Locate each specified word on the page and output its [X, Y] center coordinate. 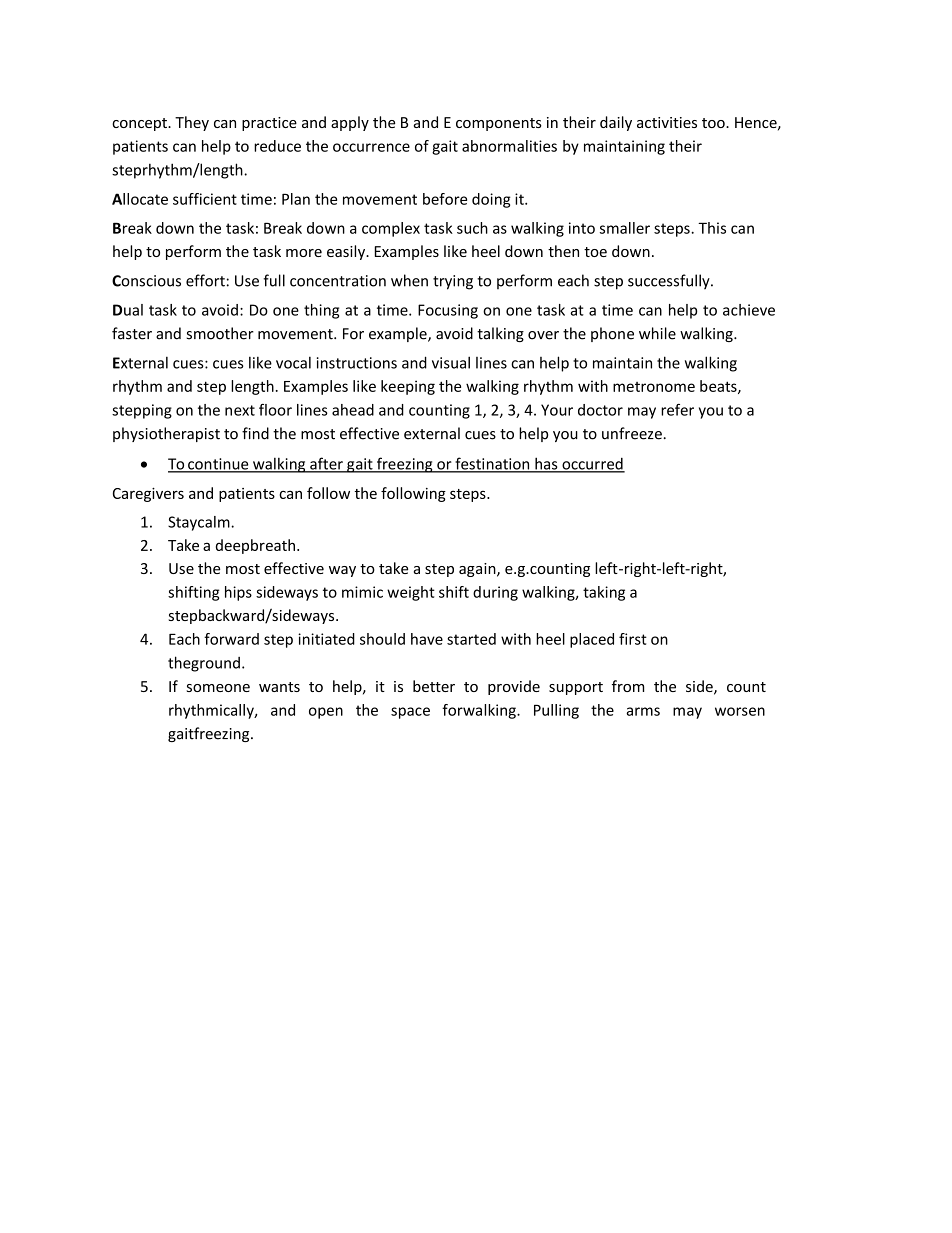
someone [218, 688]
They [192, 123]
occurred [592, 465]
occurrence [371, 147]
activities [667, 122]
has [546, 464]
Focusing [448, 311]
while [657, 333]
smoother [220, 333]
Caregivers [148, 495]
